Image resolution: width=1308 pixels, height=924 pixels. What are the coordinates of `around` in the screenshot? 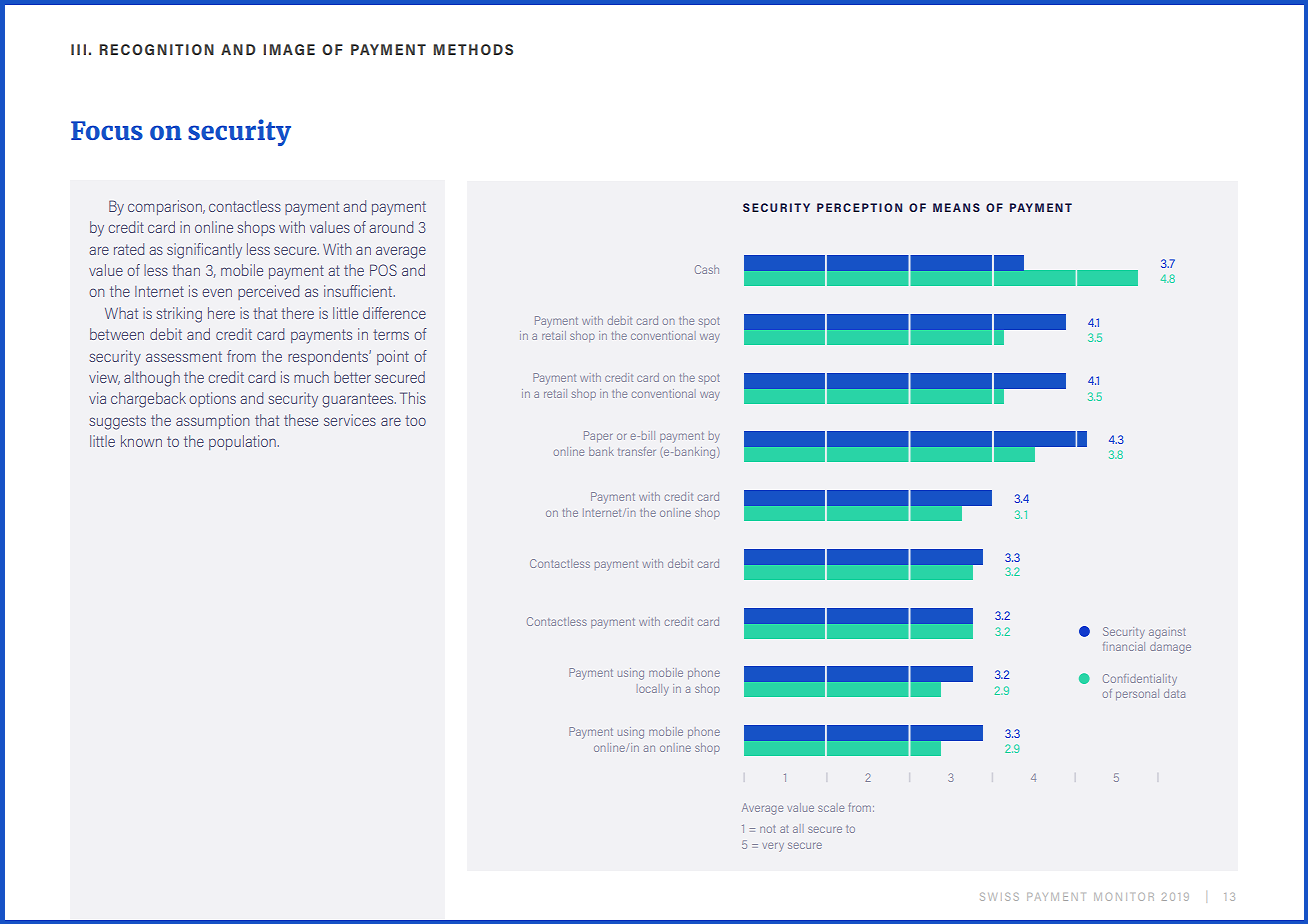 It's located at (391, 227).
